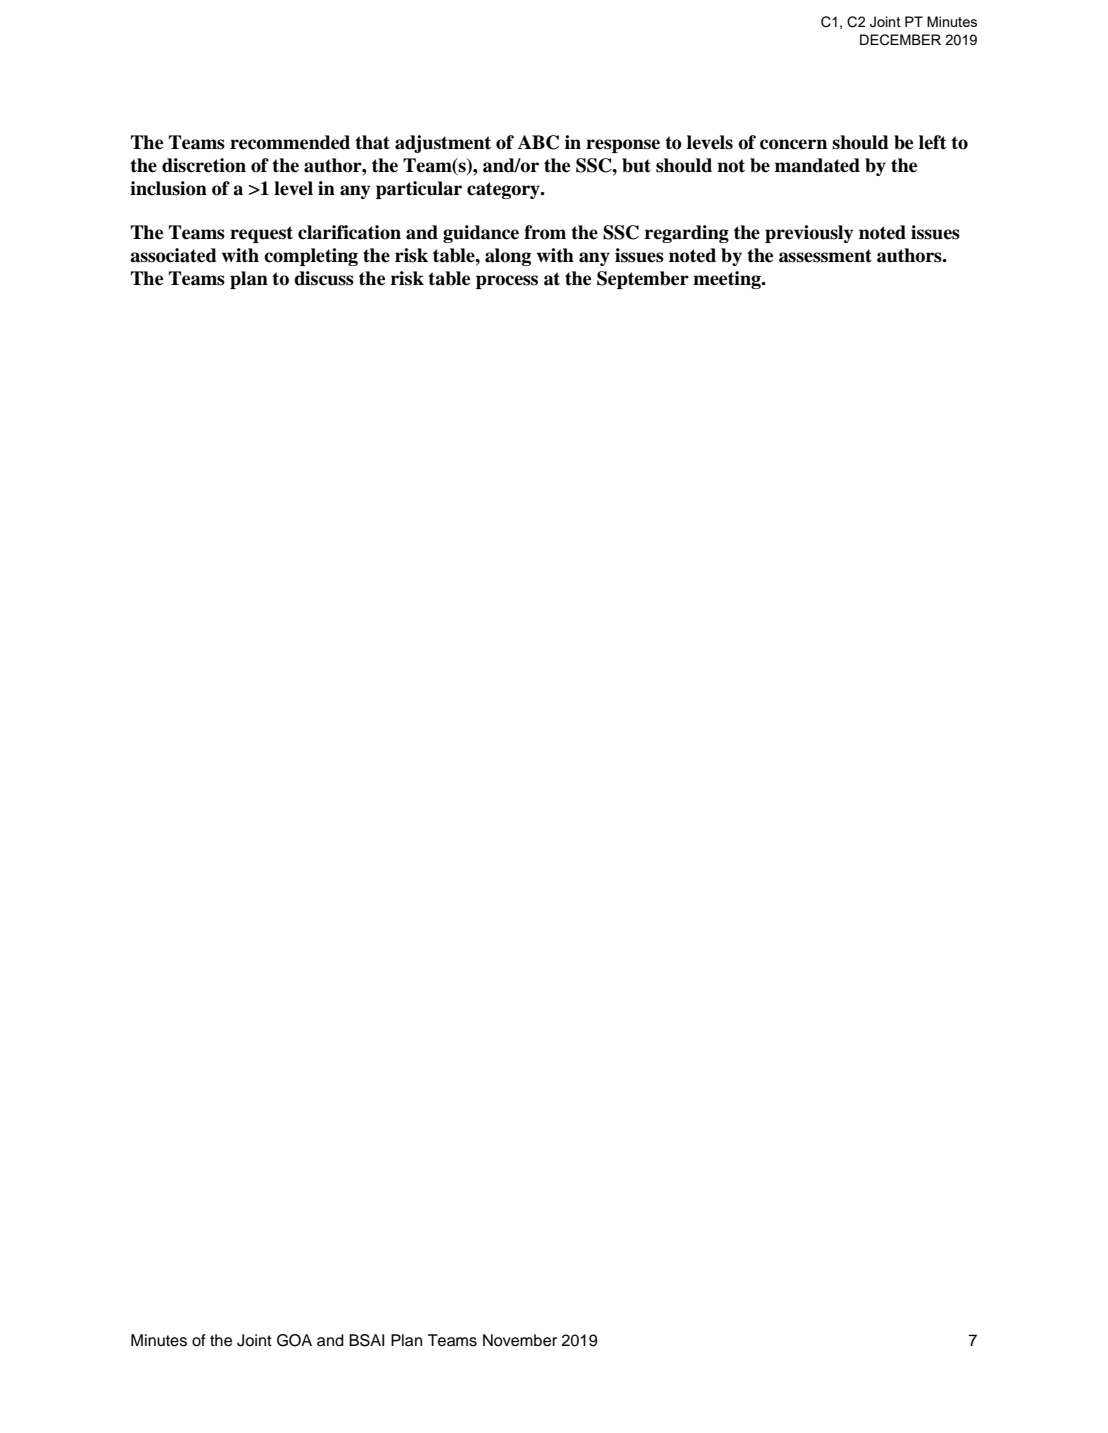 The width and height of the page is (1108, 1433). I want to click on associated, so click(173, 255).
